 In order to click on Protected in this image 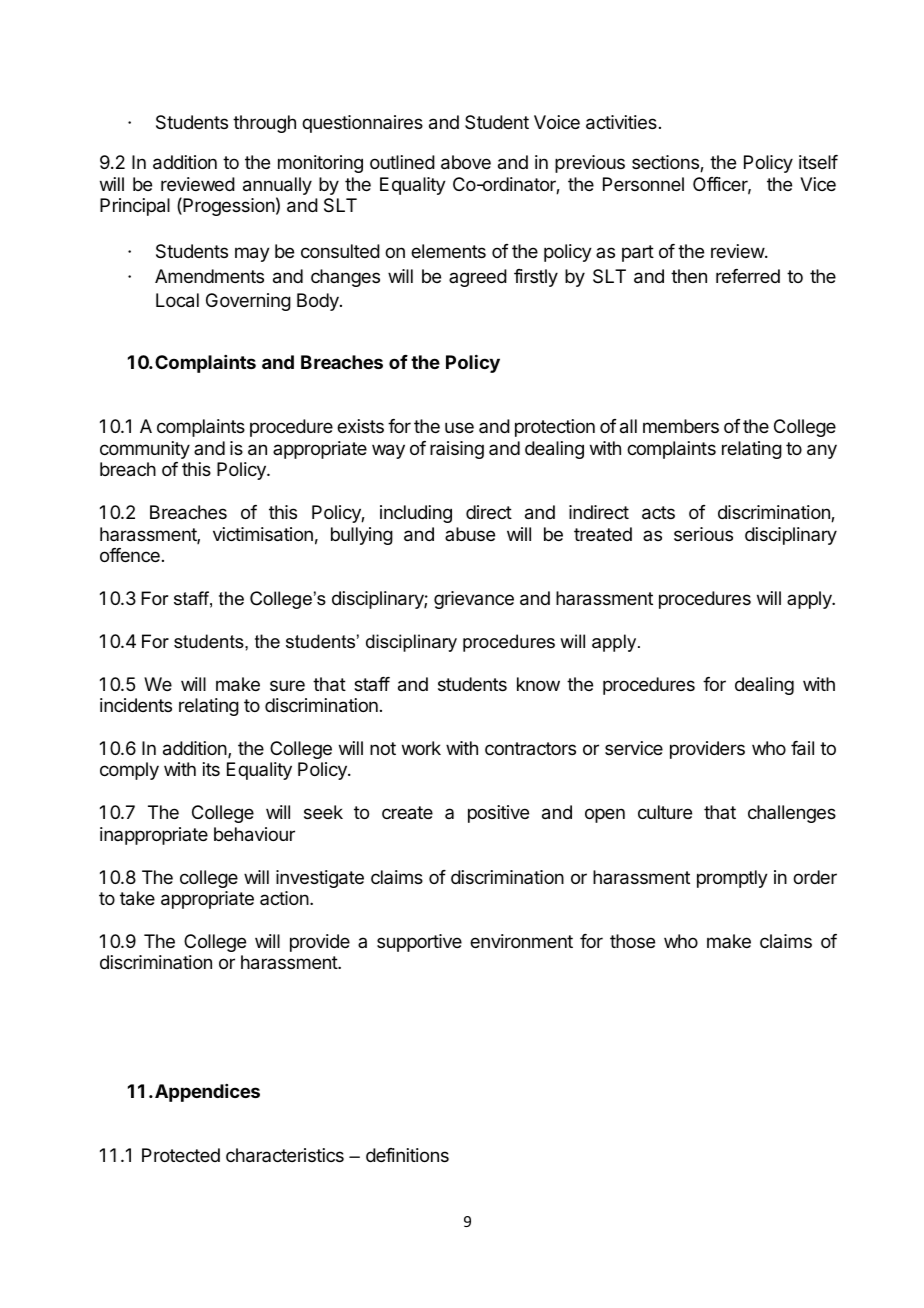, I will do `click(181, 1155)`.
